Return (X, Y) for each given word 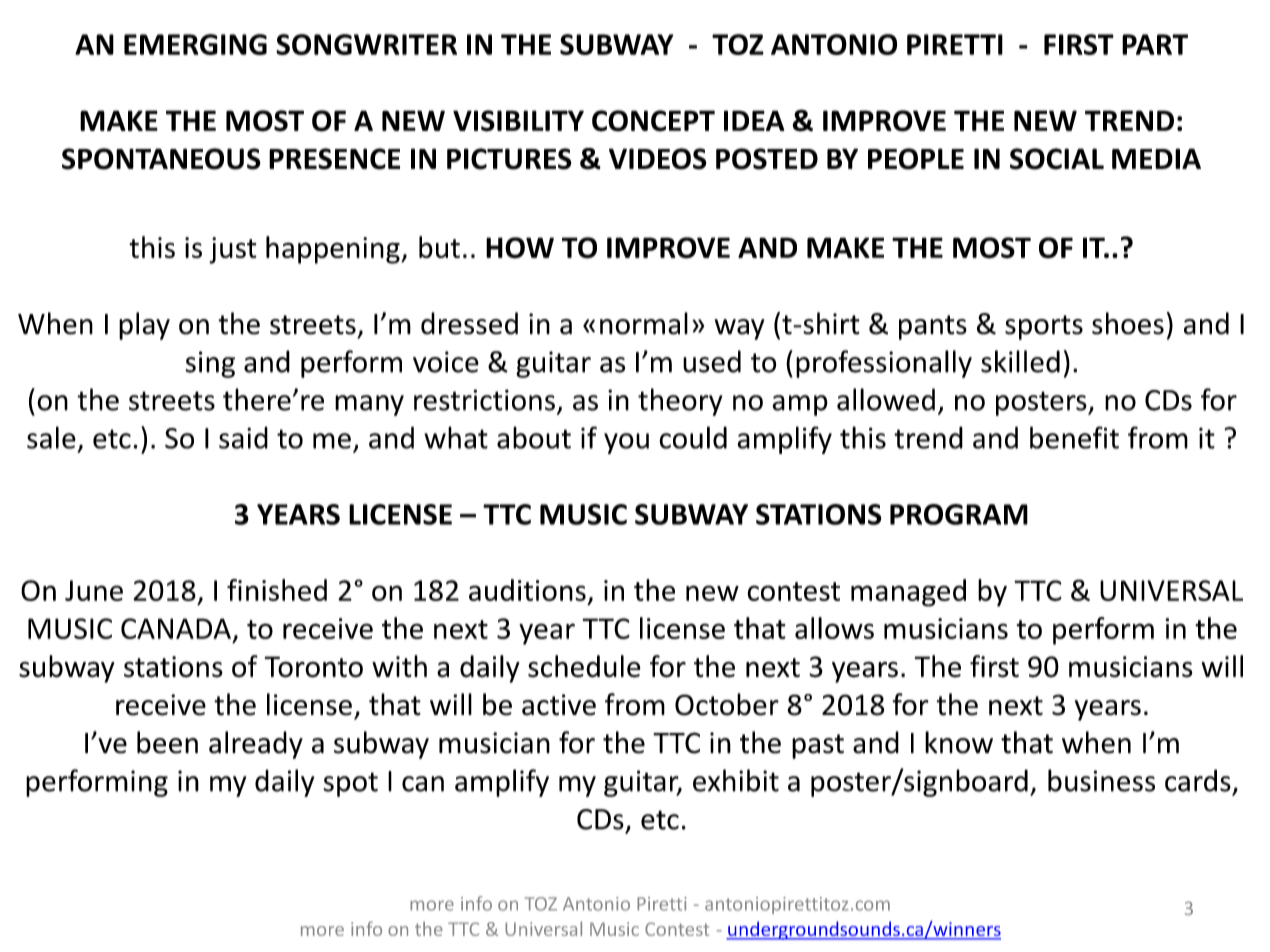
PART (1155, 44)
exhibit (736, 780)
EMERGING (195, 44)
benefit (1074, 437)
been (167, 742)
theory (680, 402)
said (243, 438)
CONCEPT (653, 121)
